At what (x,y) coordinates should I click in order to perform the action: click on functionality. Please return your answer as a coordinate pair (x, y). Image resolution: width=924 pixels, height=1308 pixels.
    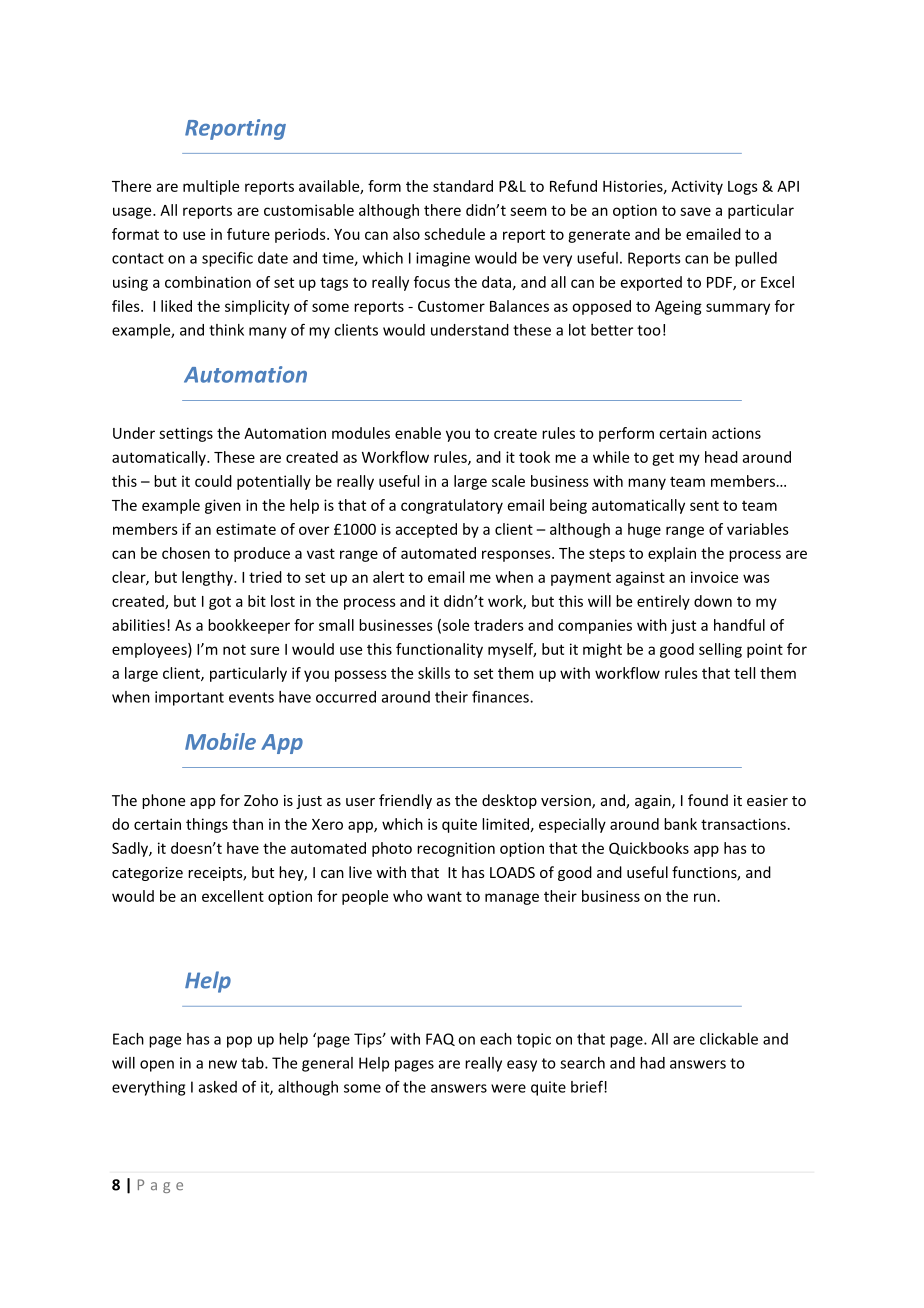
    Looking at the image, I should click on (439, 650).
